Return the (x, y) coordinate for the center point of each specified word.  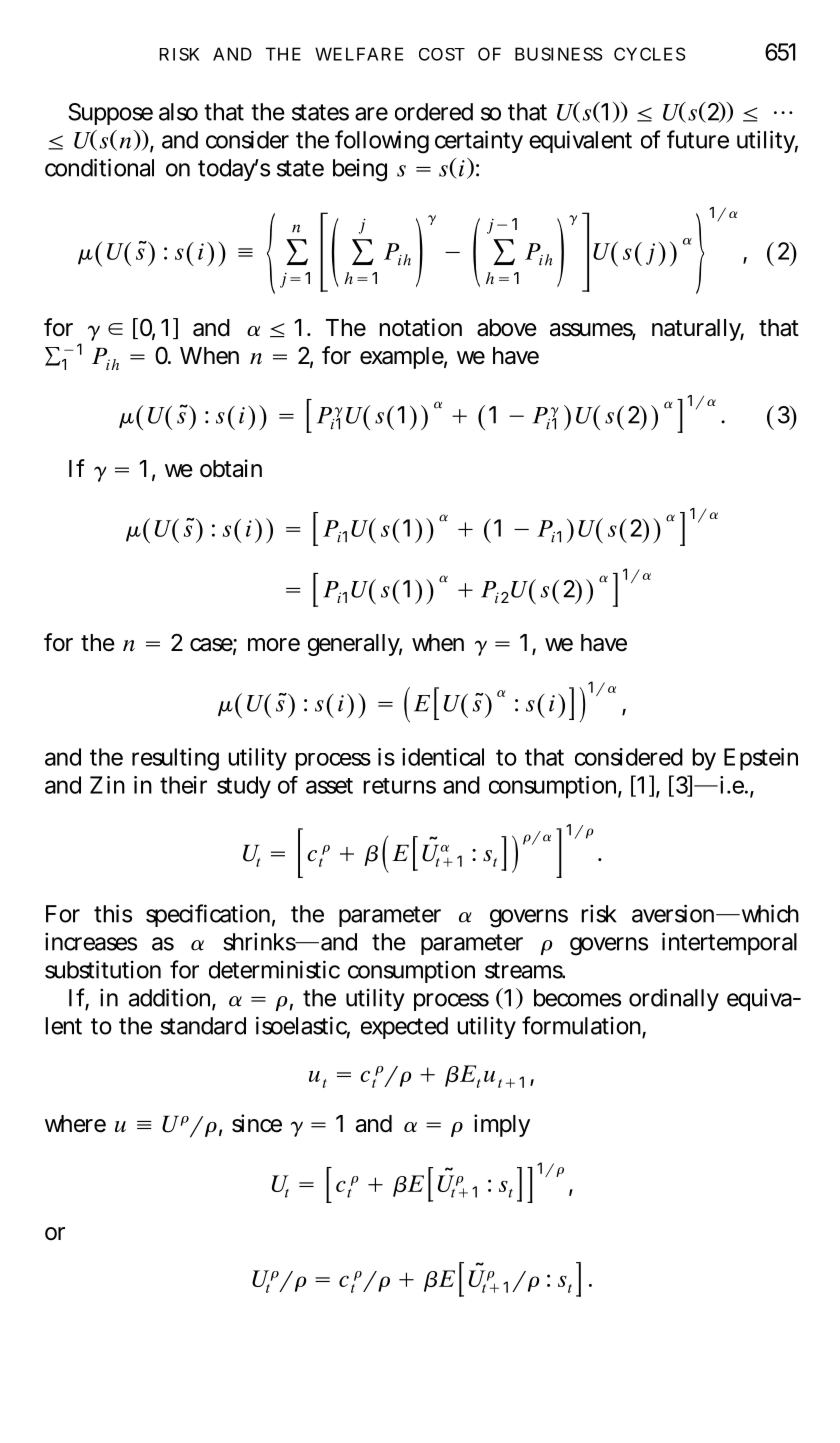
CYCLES (649, 54)
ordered (434, 112)
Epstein (761, 759)
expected (404, 1028)
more (274, 645)
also (178, 112)
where (75, 1124)
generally (355, 645)
